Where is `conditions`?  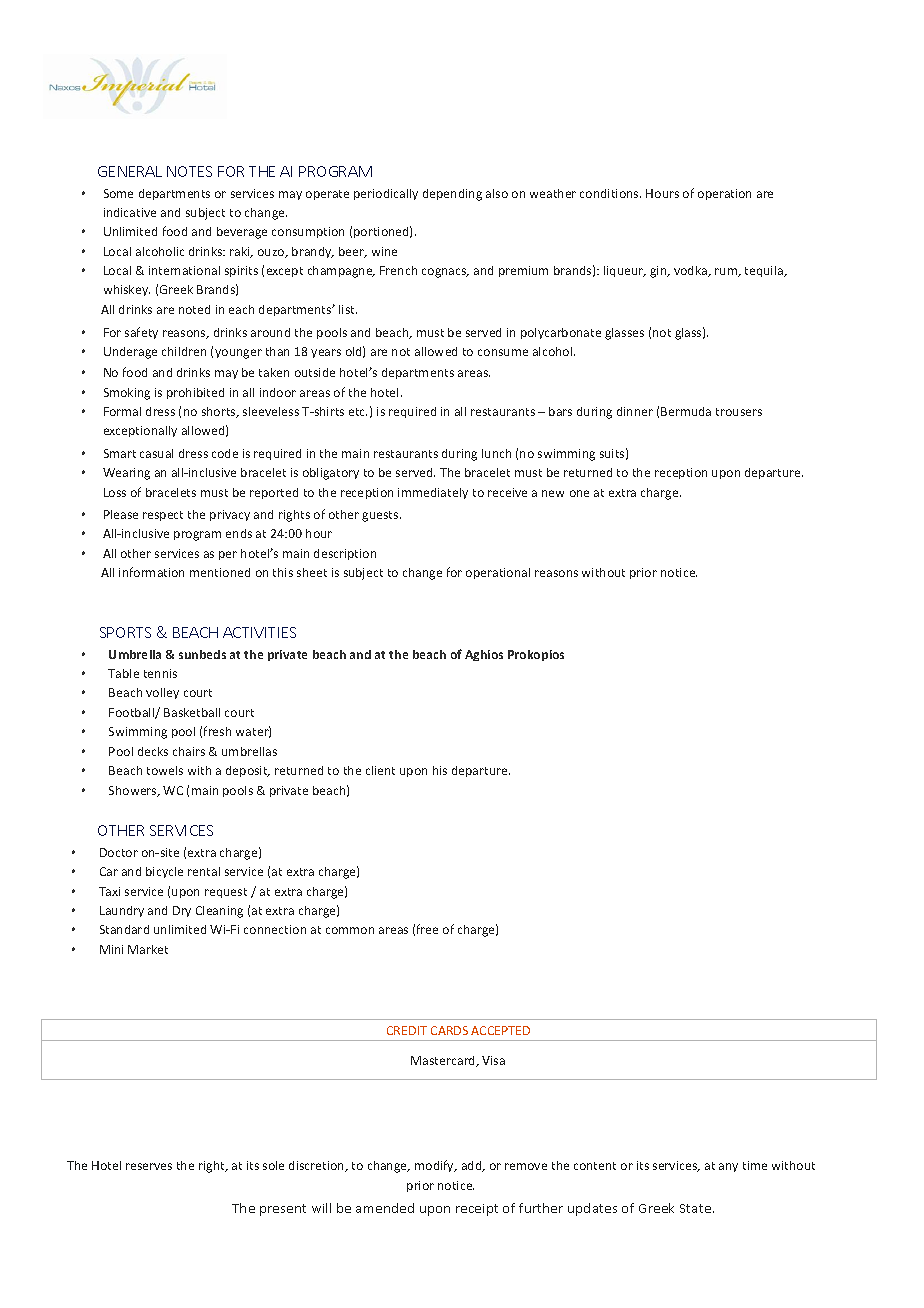 conditions is located at coordinates (610, 193).
